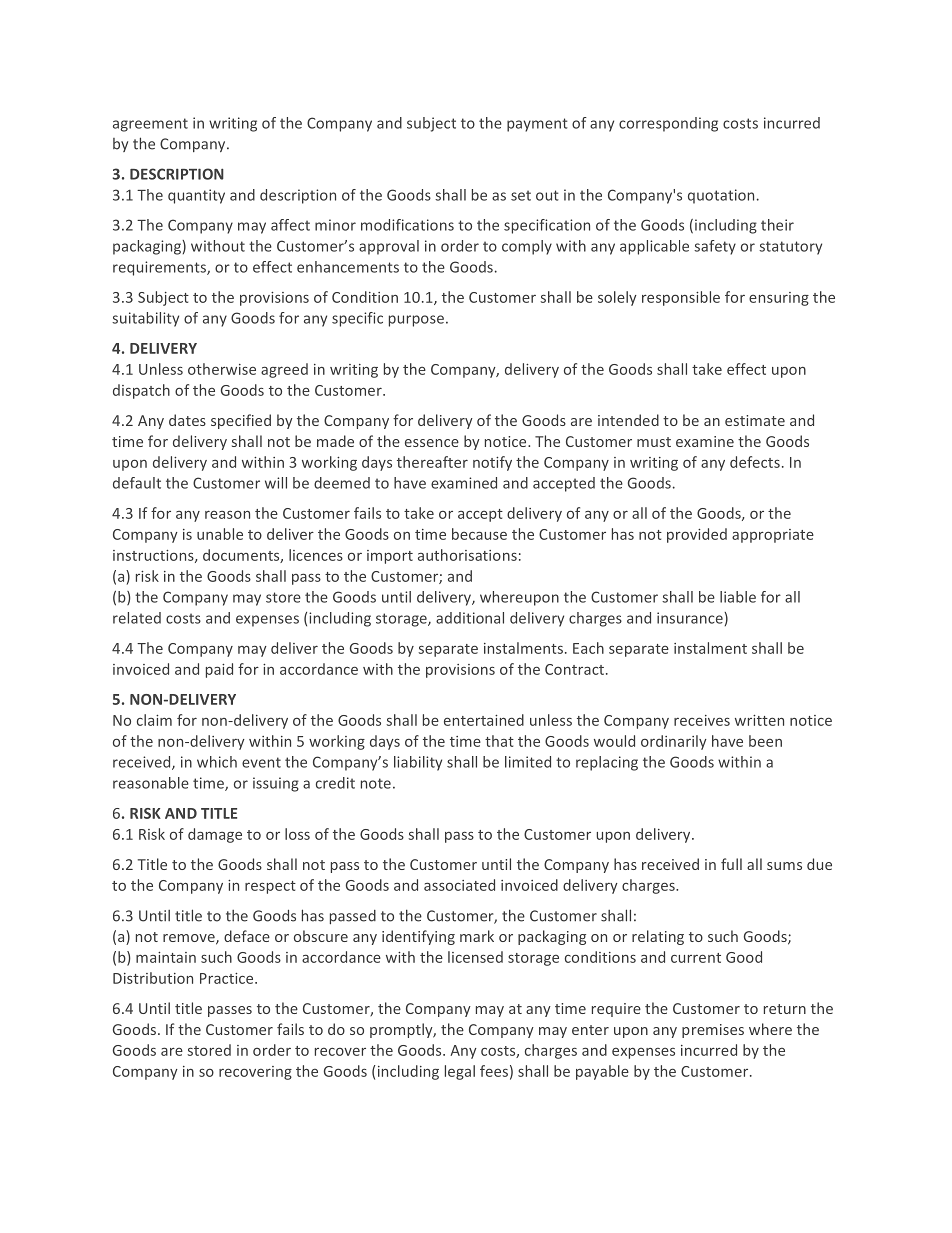 The image size is (952, 1233). What do you see at coordinates (731, 864) in the screenshot?
I see `full` at bounding box center [731, 864].
